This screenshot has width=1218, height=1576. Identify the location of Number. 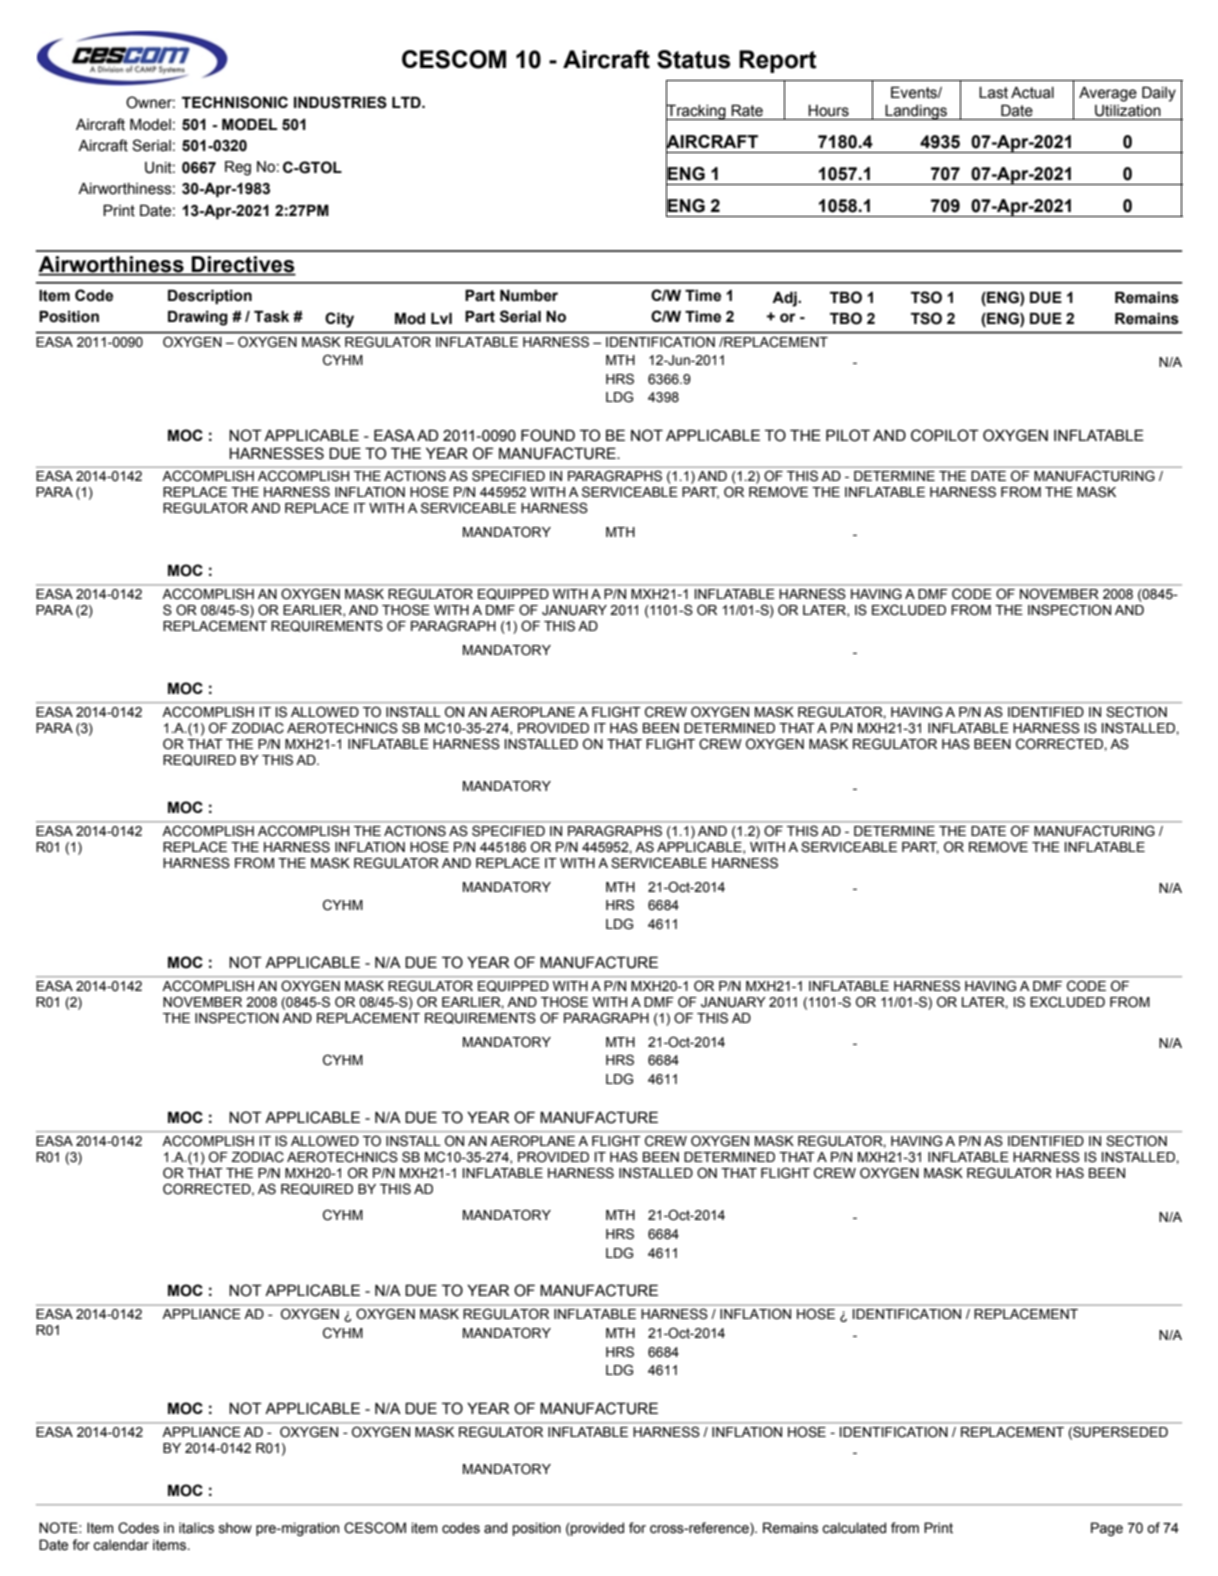
(529, 296).
